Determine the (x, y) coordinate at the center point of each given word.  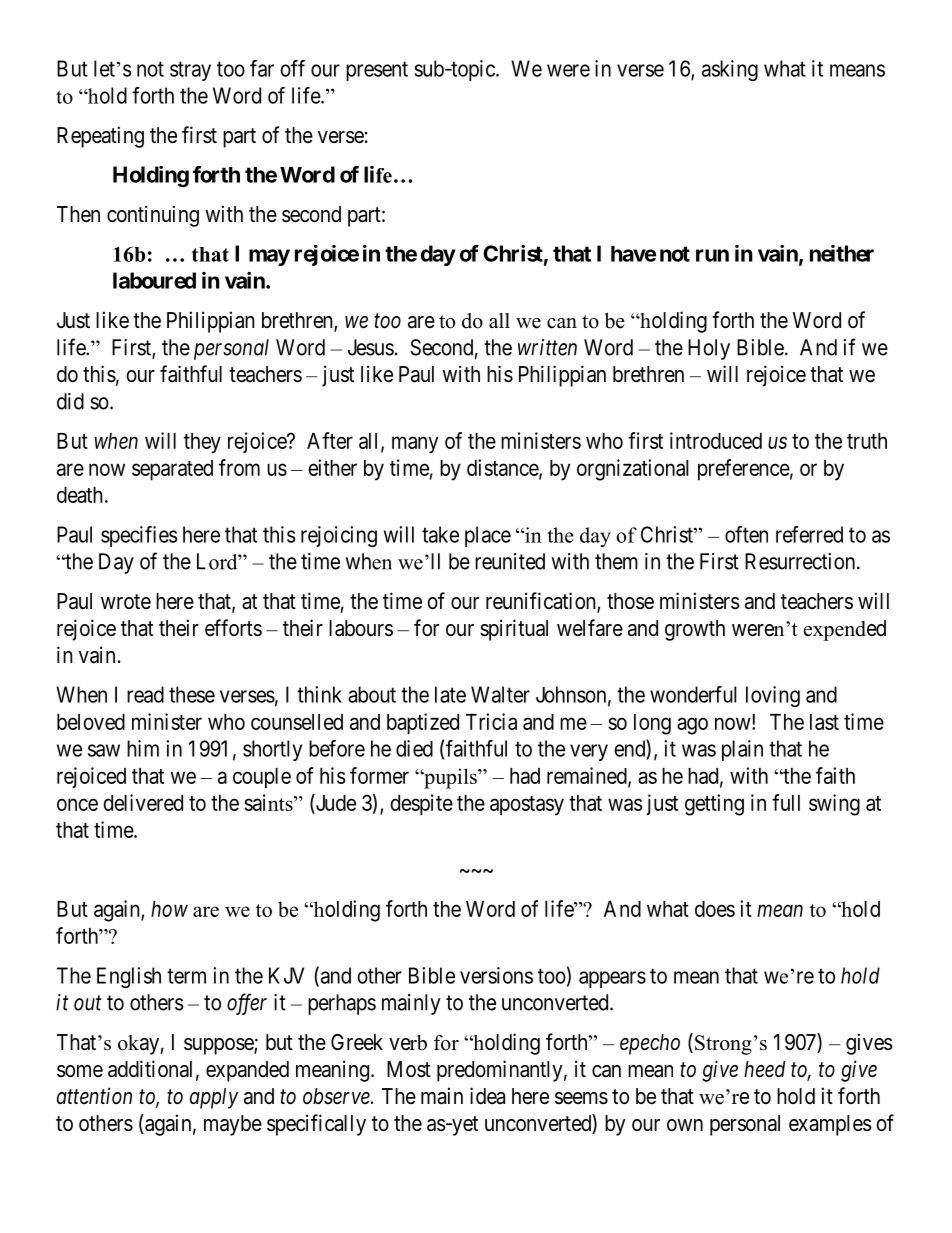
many (415, 445)
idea (487, 1096)
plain (742, 750)
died (414, 748)
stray (190, 71)
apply (214, 1098)
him (143, 748)
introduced (716, 440)
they (202, 443)
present (377, 71)
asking (730, 70)
